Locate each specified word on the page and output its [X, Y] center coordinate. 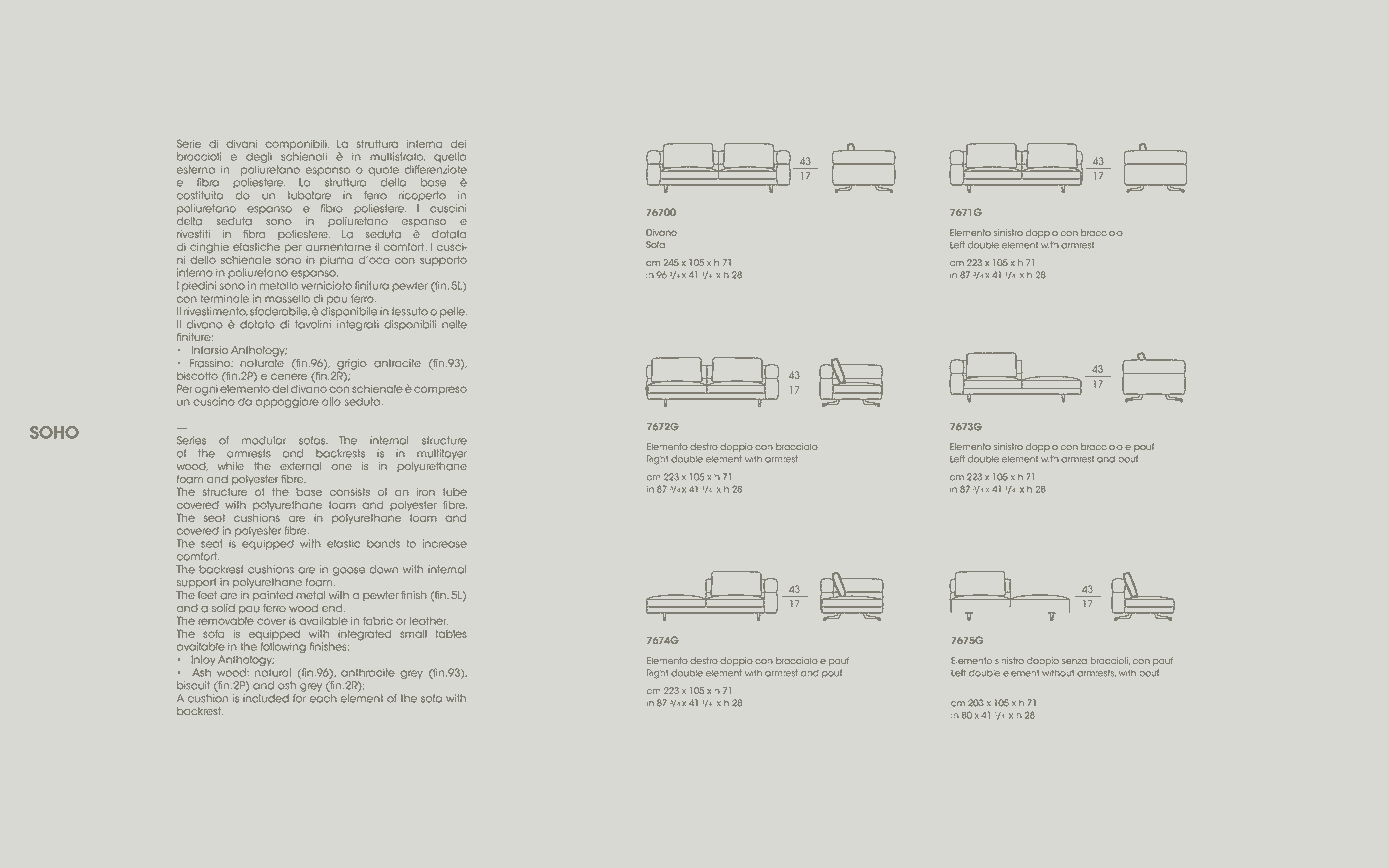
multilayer [442, 454]
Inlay [203, 660]
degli [259, 157]
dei [458, 144]
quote [383, 171]
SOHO [54, 432]
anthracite [368, 672]
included [266, 698]
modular [264, 440]
